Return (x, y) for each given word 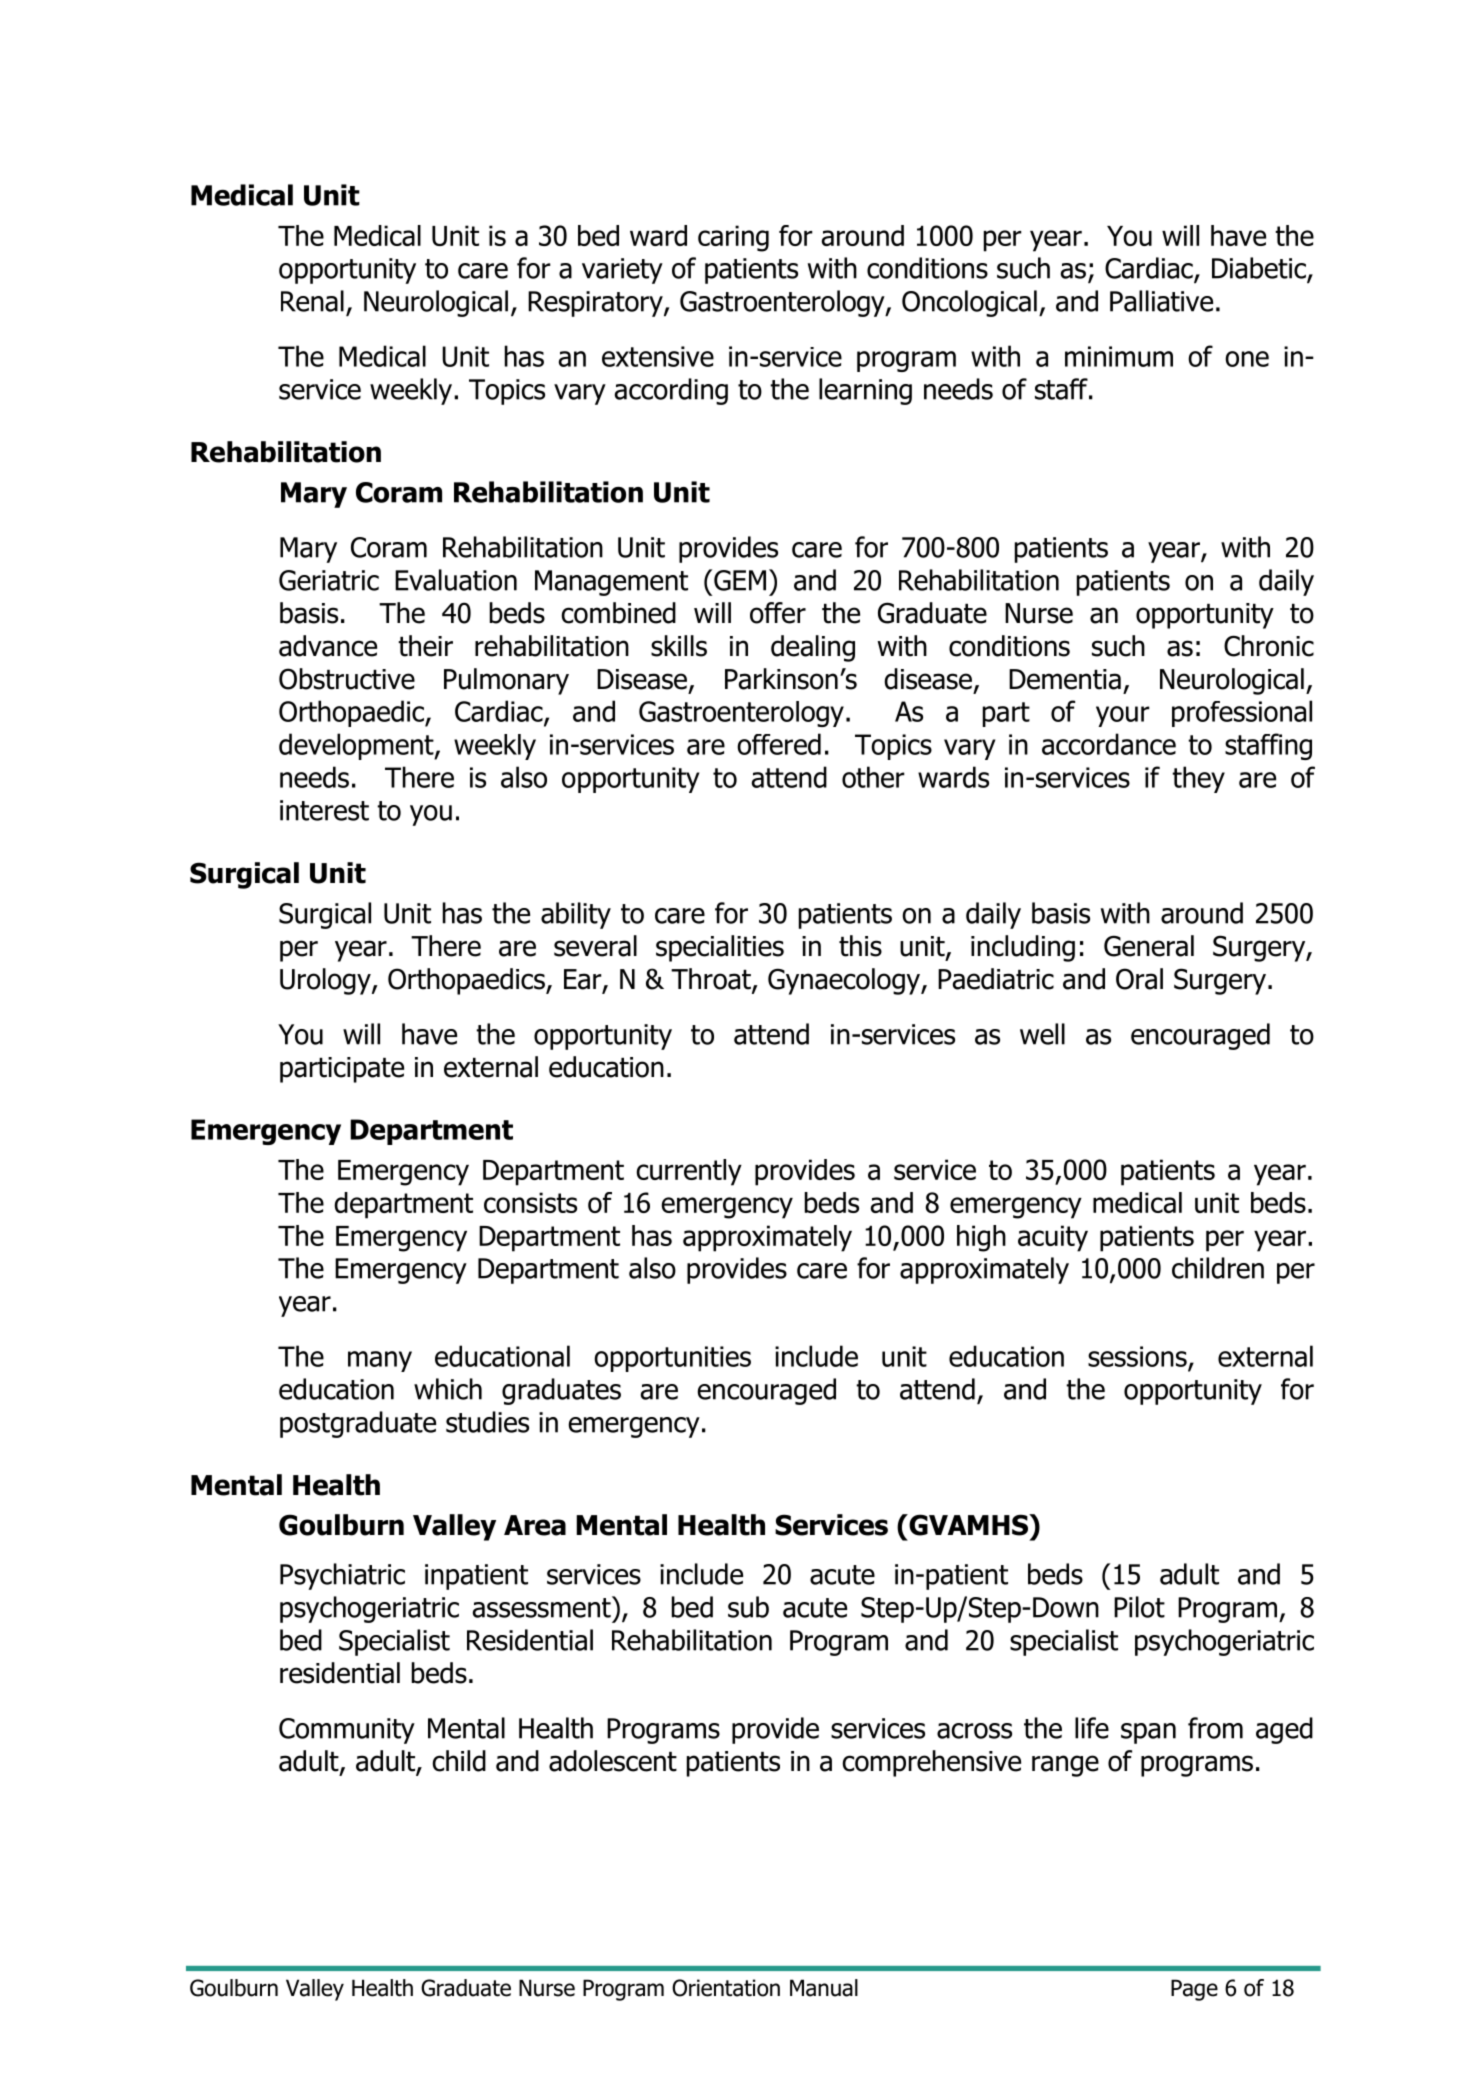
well (1042, 1034)
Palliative (1161, 301)
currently (689, 1172)
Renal (312, 301)
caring (733, 238)
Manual (824, 1988)
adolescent (613, 1761)
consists (530, 1202)
